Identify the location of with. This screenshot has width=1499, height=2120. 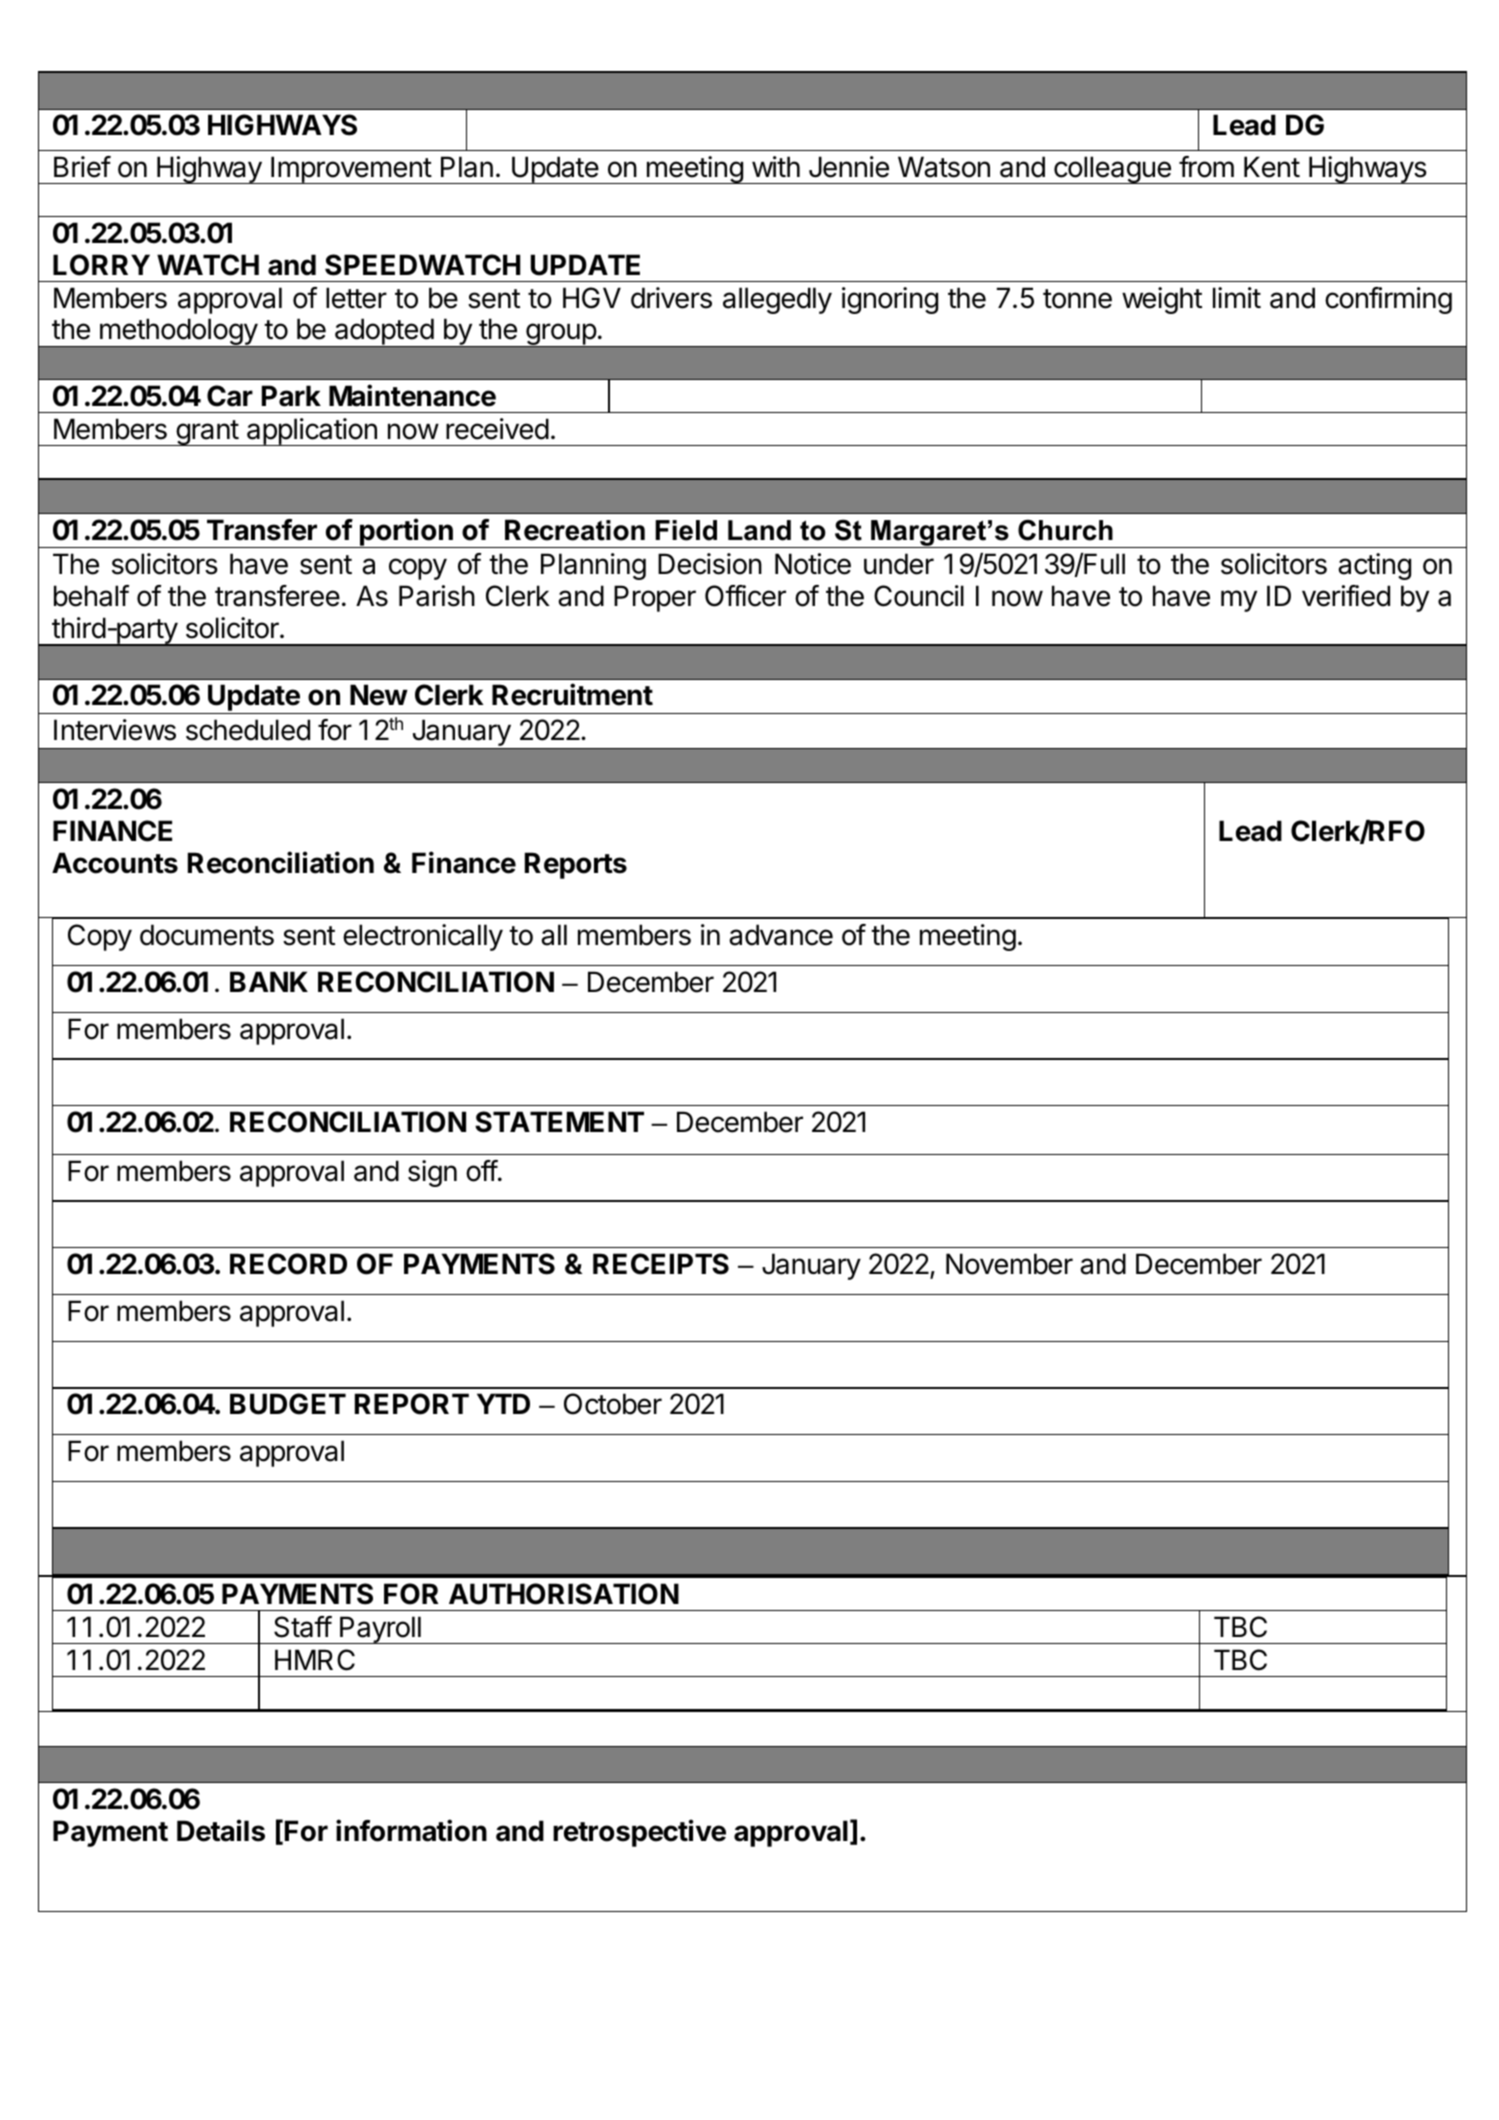
(776, 166).
